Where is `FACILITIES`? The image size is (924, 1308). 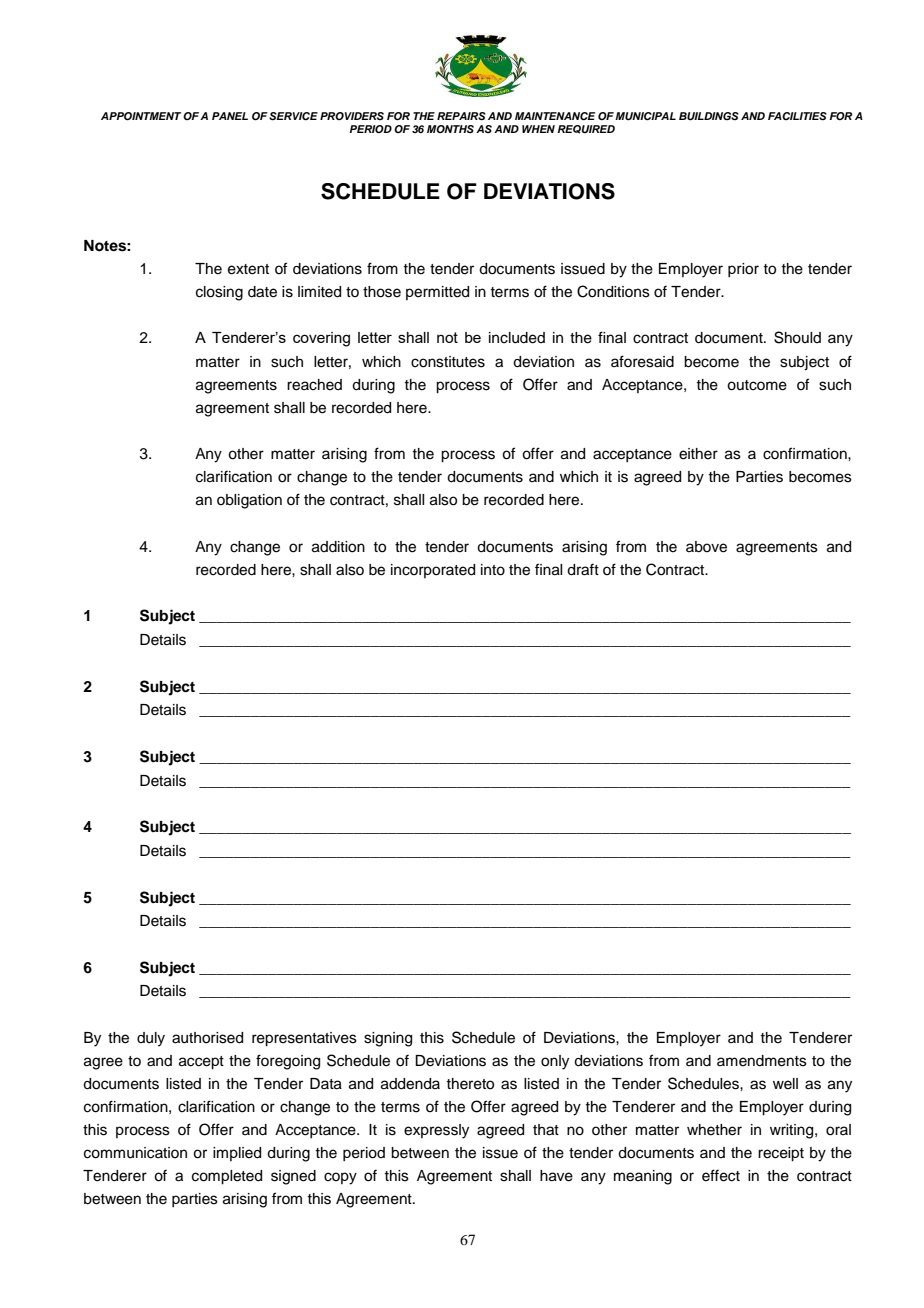
FACILITIES is located at coordinates (797, 116).
